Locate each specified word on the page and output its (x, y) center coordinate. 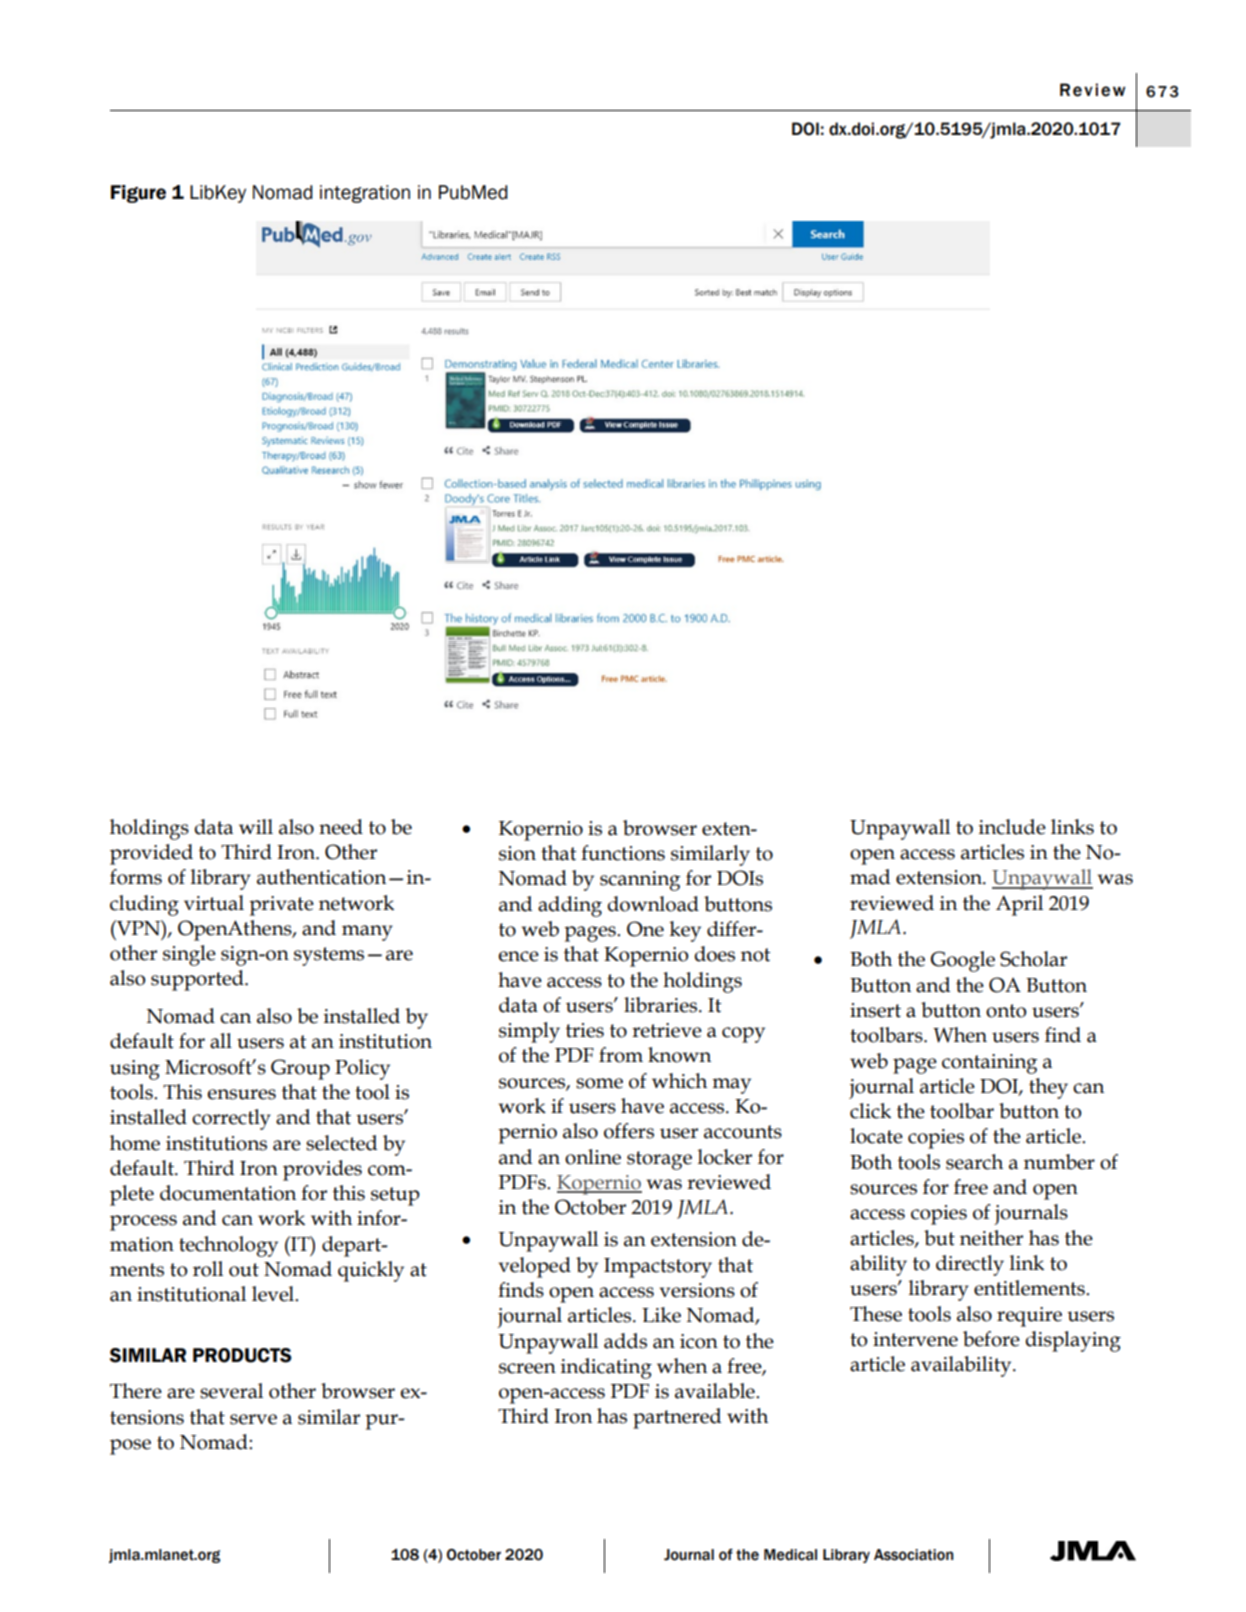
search (974, 1162)
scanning (640, 881)
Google (963, 961)
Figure (138, 194)
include (1012, 827)
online (593, 1157)
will (256, 826)
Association (913, 1555)
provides (322, 1170)
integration (365, 194)
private (281, 906)
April (1019, 905)
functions (623, 853)
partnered (677, 1418)
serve (253, 1419)
